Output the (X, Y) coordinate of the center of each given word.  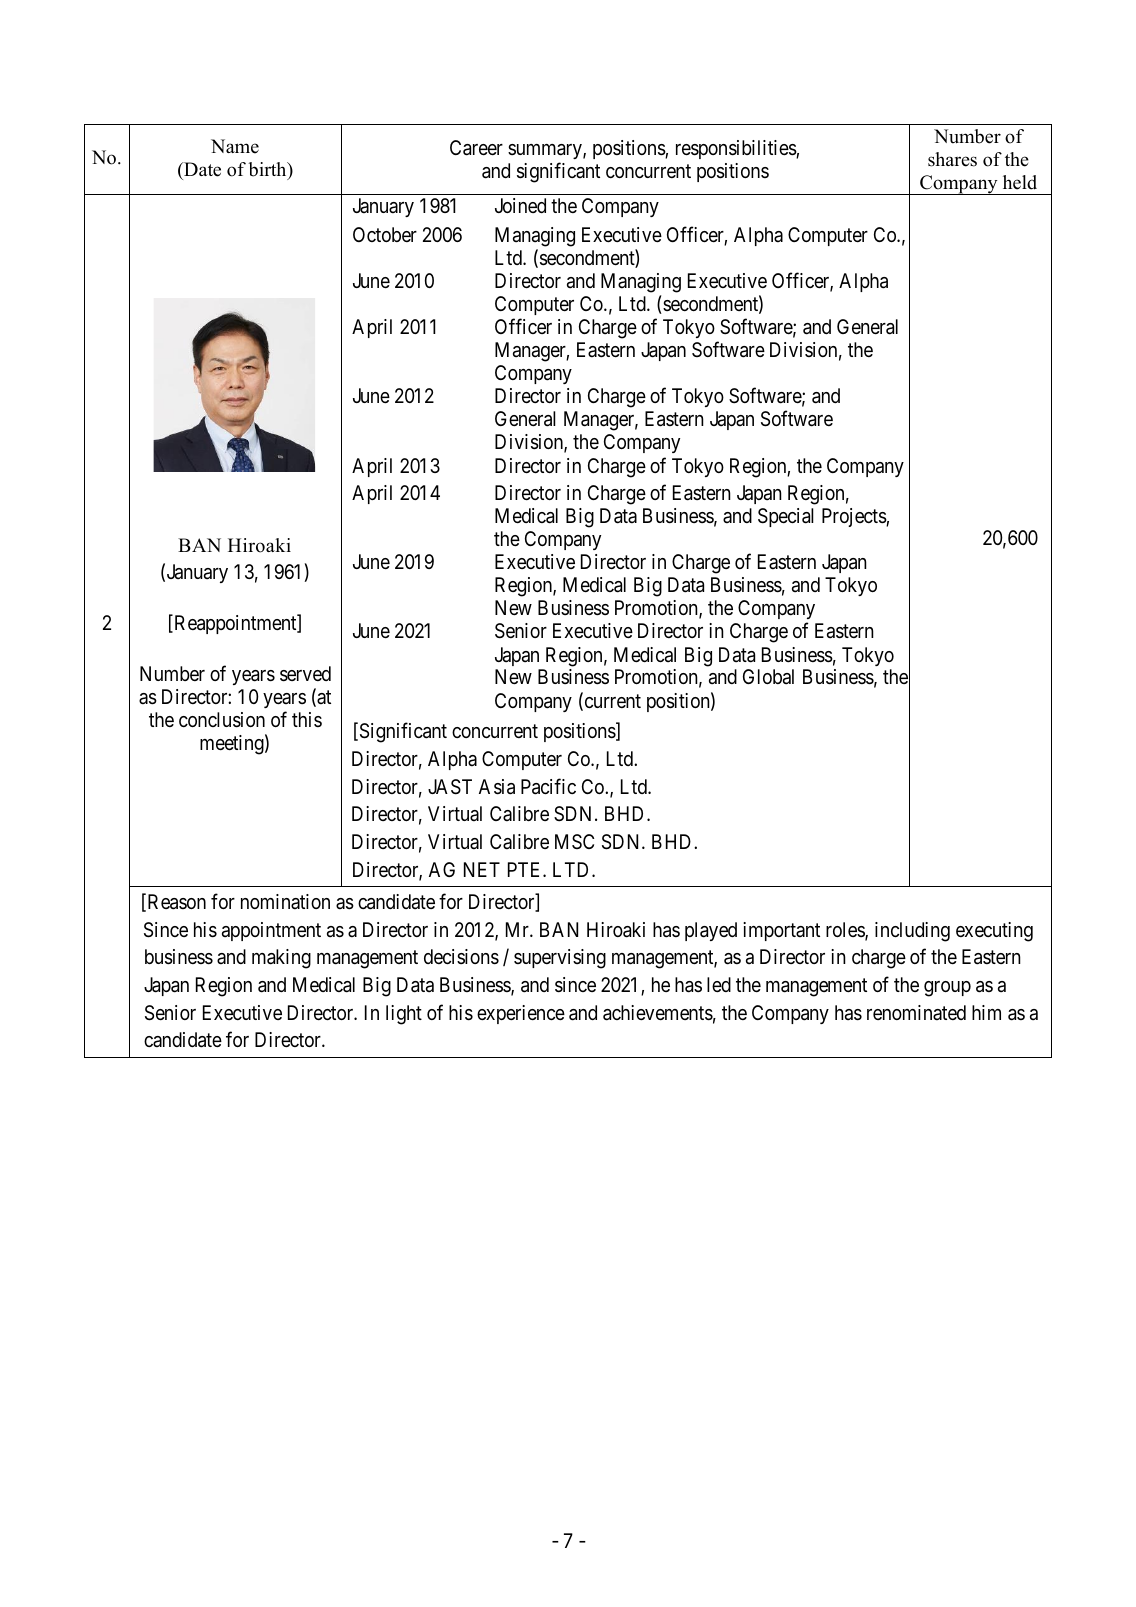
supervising (560, 959)
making (281, 959)
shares (952, 159)
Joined (520, 205)
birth (269, 170)
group (947, 989)
